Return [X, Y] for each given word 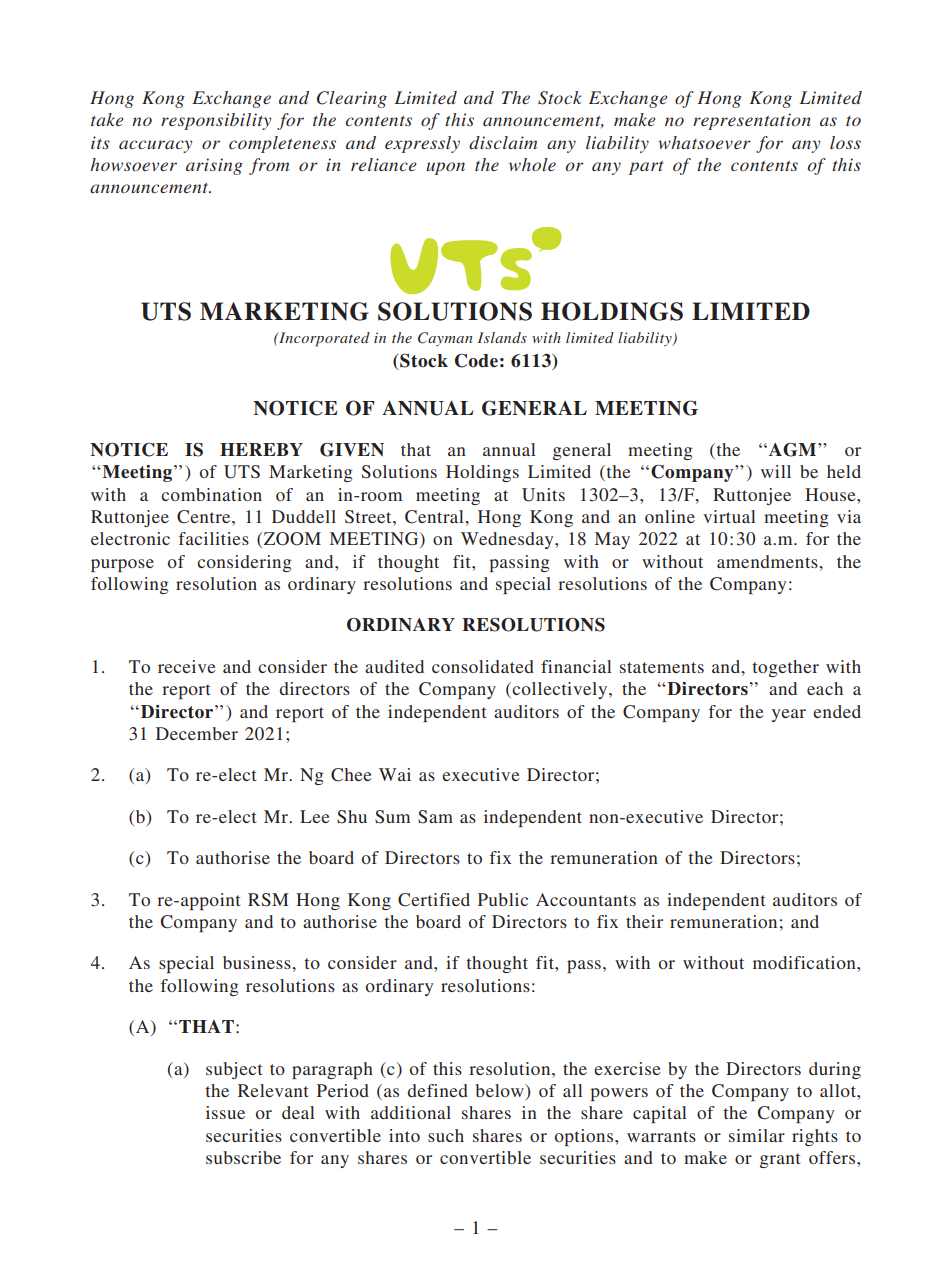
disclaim [503, 142]
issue [225, 1112]
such [446, 1135]
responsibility [216, 121]
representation [752, 121]
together [786, 668]
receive [187, 666]
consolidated [483, 666]
